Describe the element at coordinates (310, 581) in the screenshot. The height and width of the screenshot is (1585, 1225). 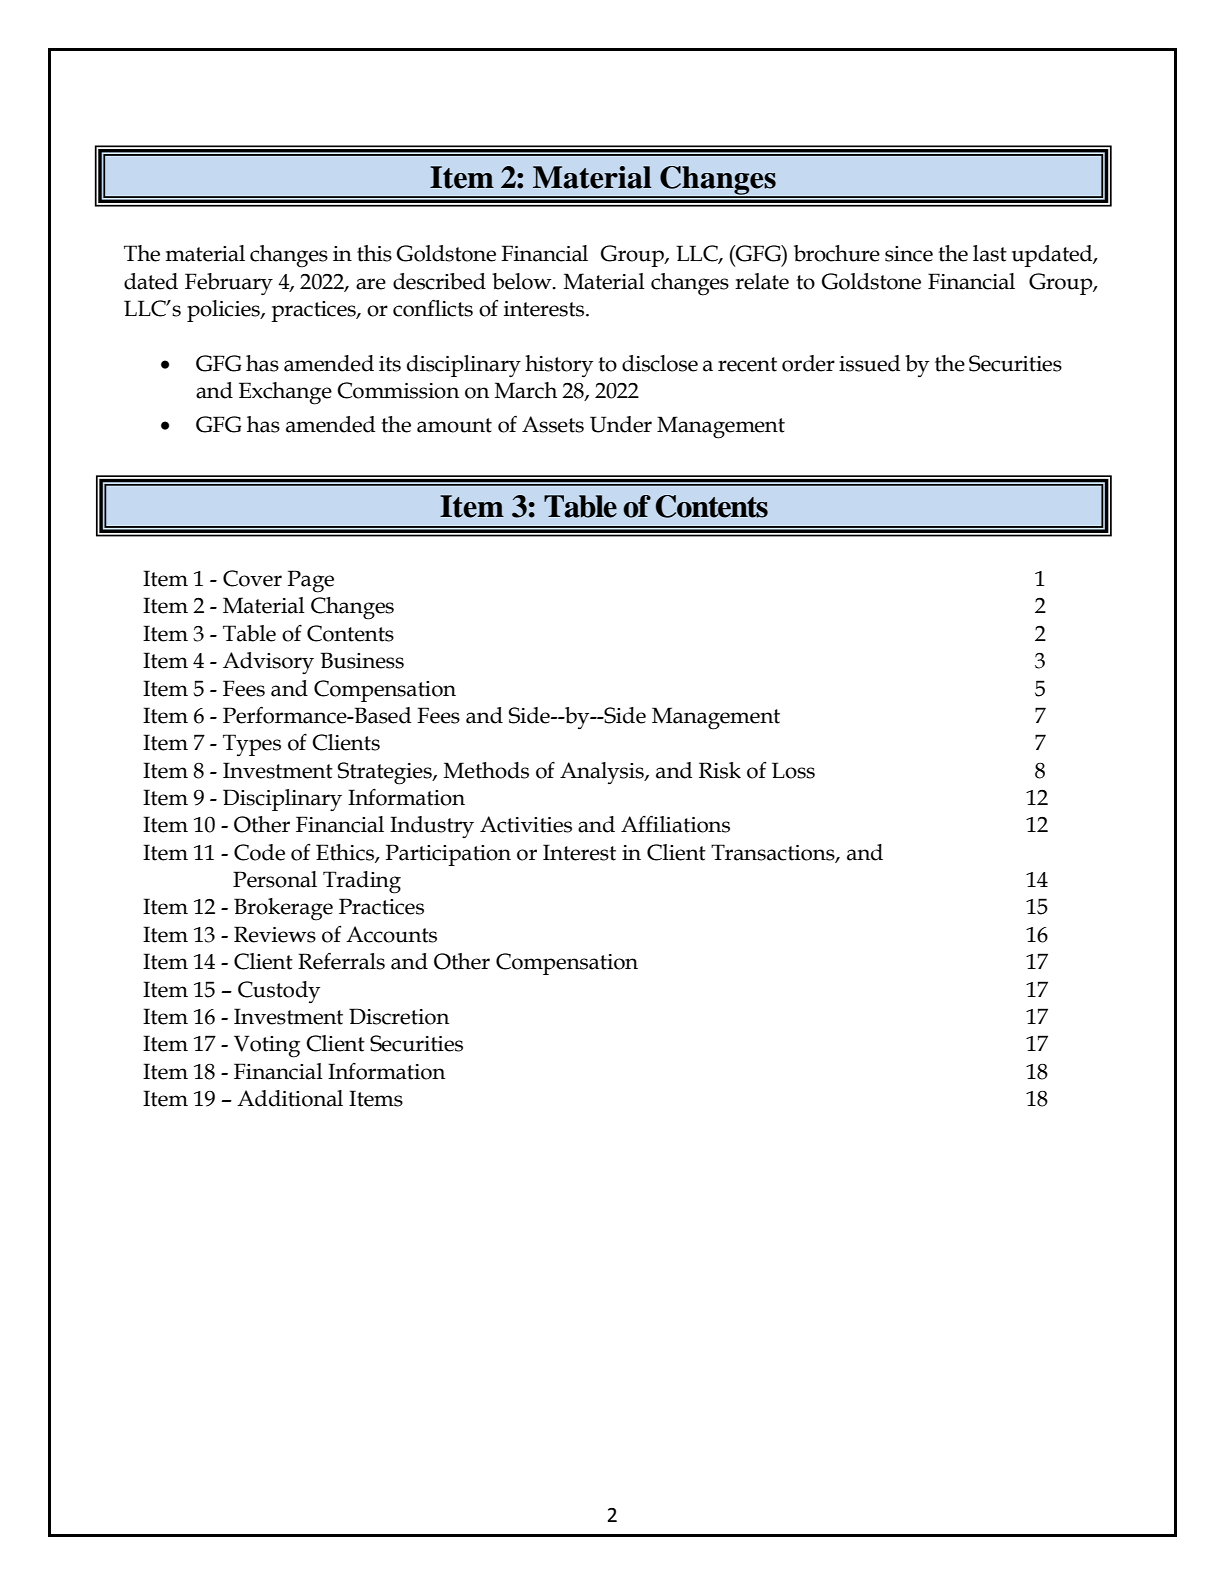
I see `Page` at that location.
